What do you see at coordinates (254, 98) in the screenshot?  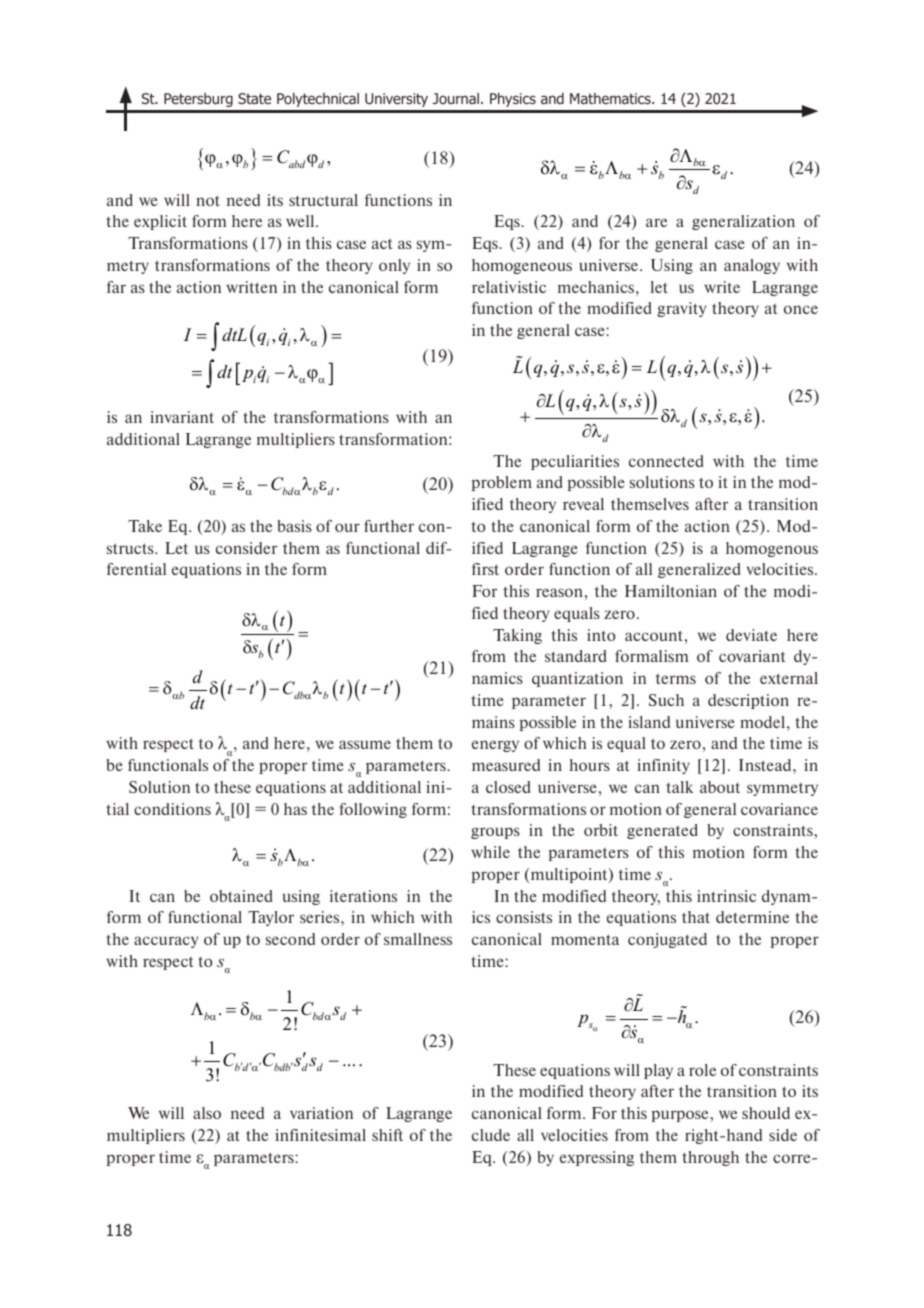 I see `State` at bounding box center [254, 98].
